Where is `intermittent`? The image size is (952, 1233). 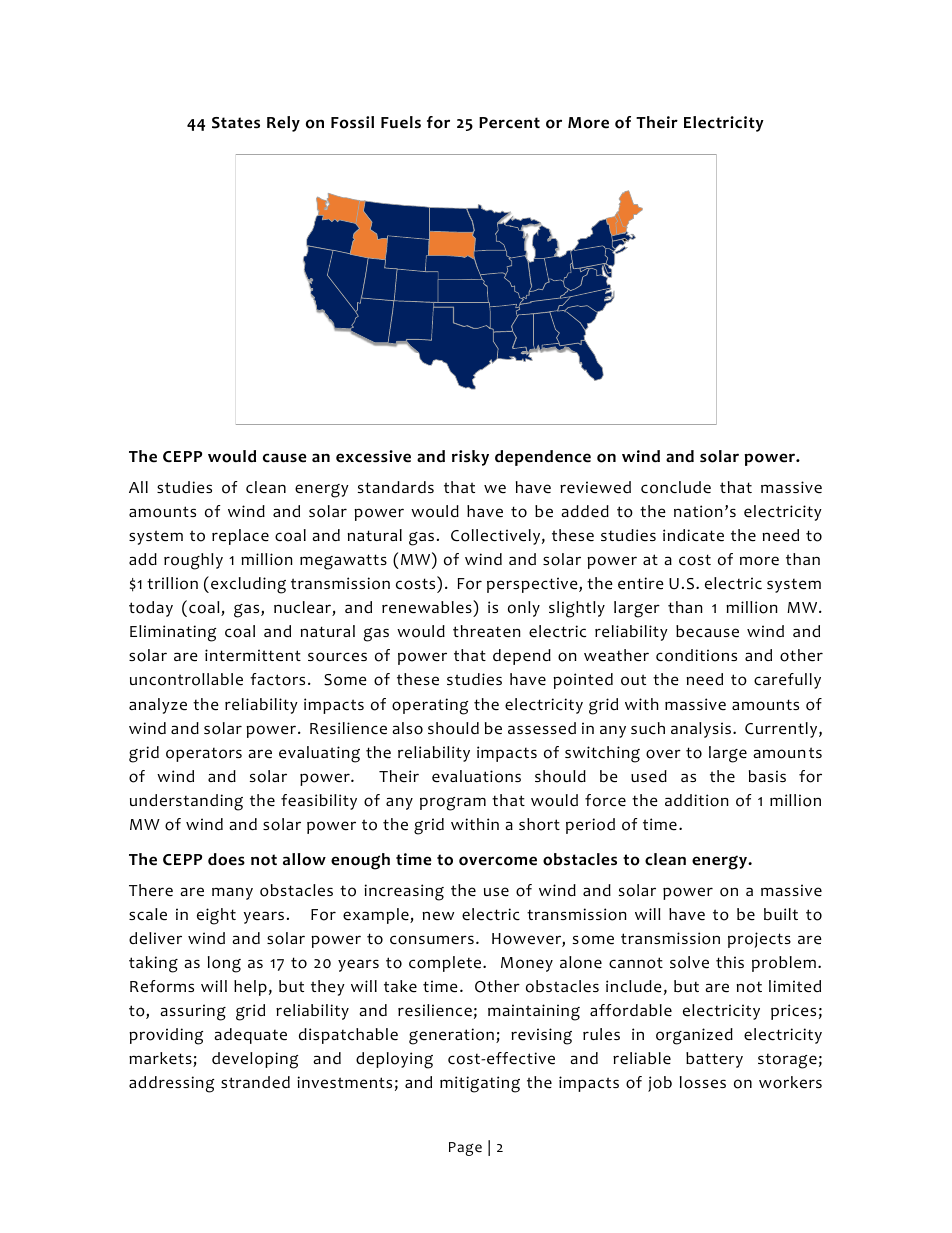
intermittent is located at coordinates (253, 655).
